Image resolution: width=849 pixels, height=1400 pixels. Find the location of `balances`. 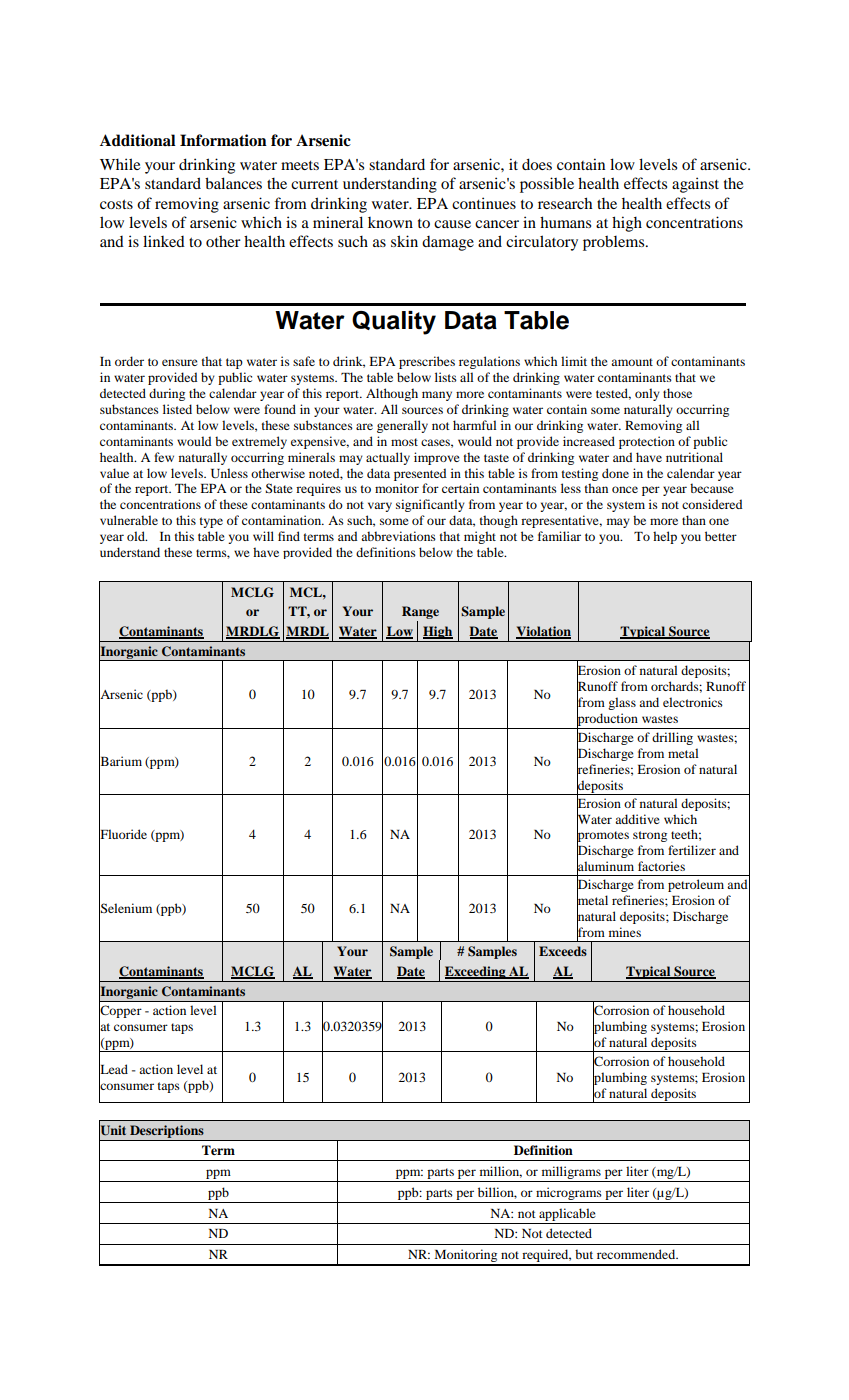

balances is located at coordinates (233, 183).
